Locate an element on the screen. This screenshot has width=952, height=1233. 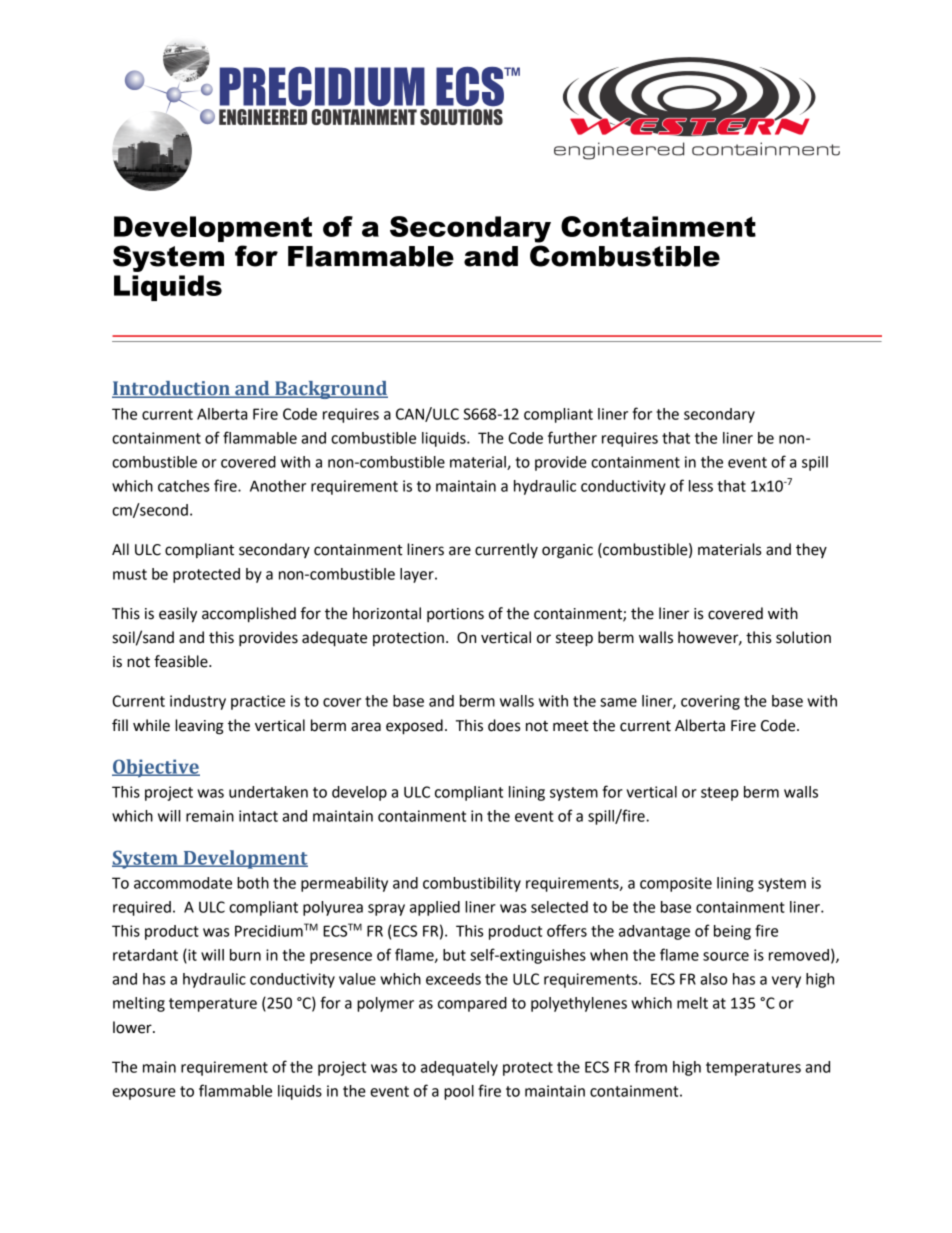
further is located at coordinates (572, 437).
